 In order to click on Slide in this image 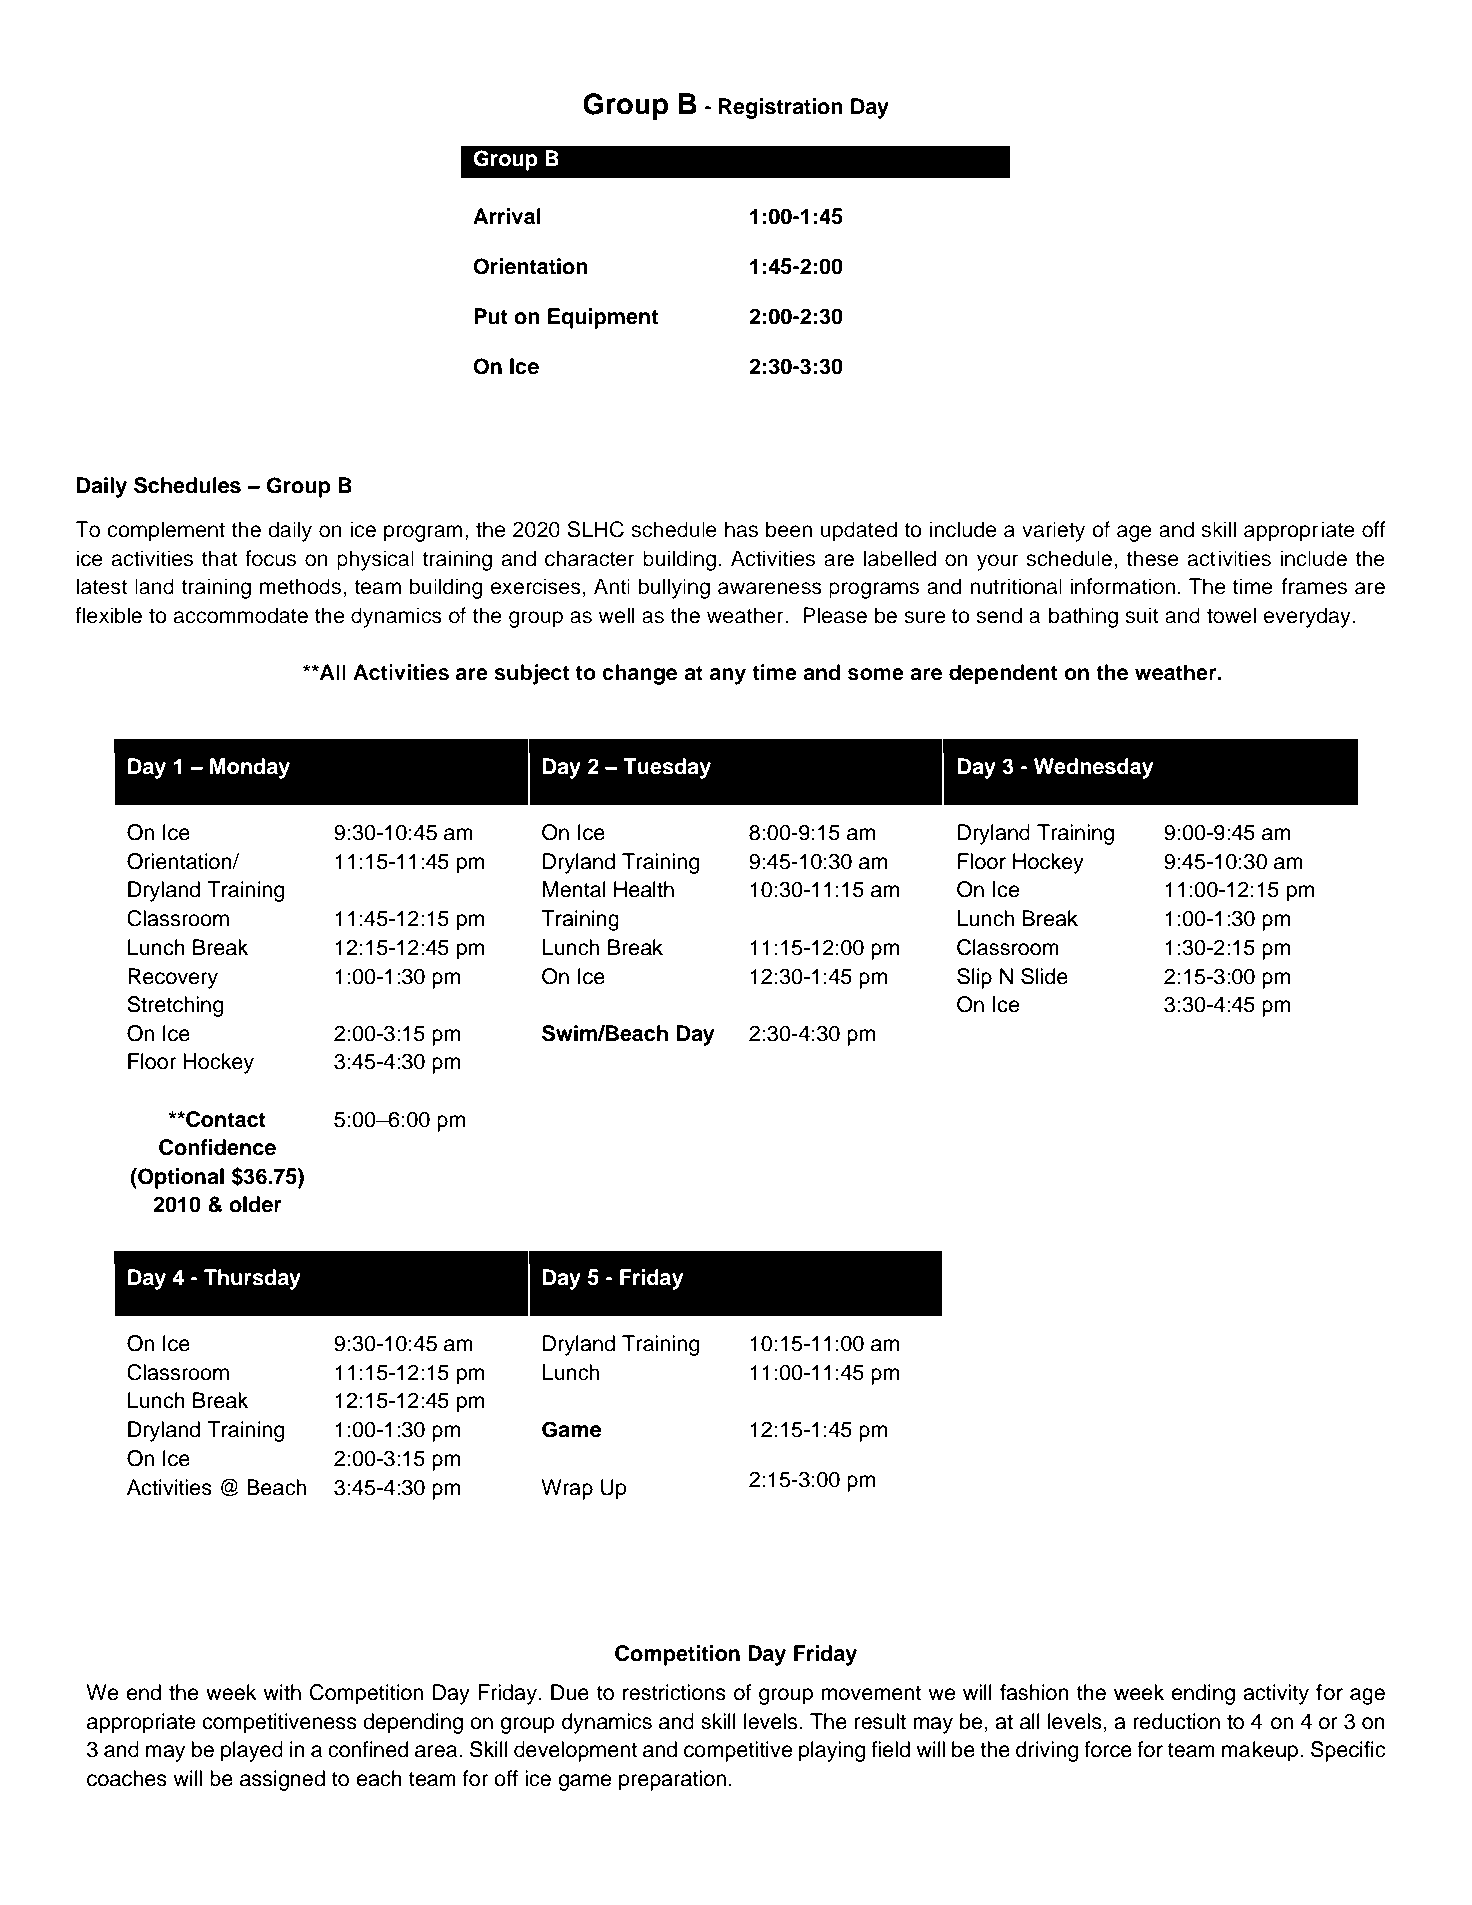, I will do `click(1044, 976)`.
